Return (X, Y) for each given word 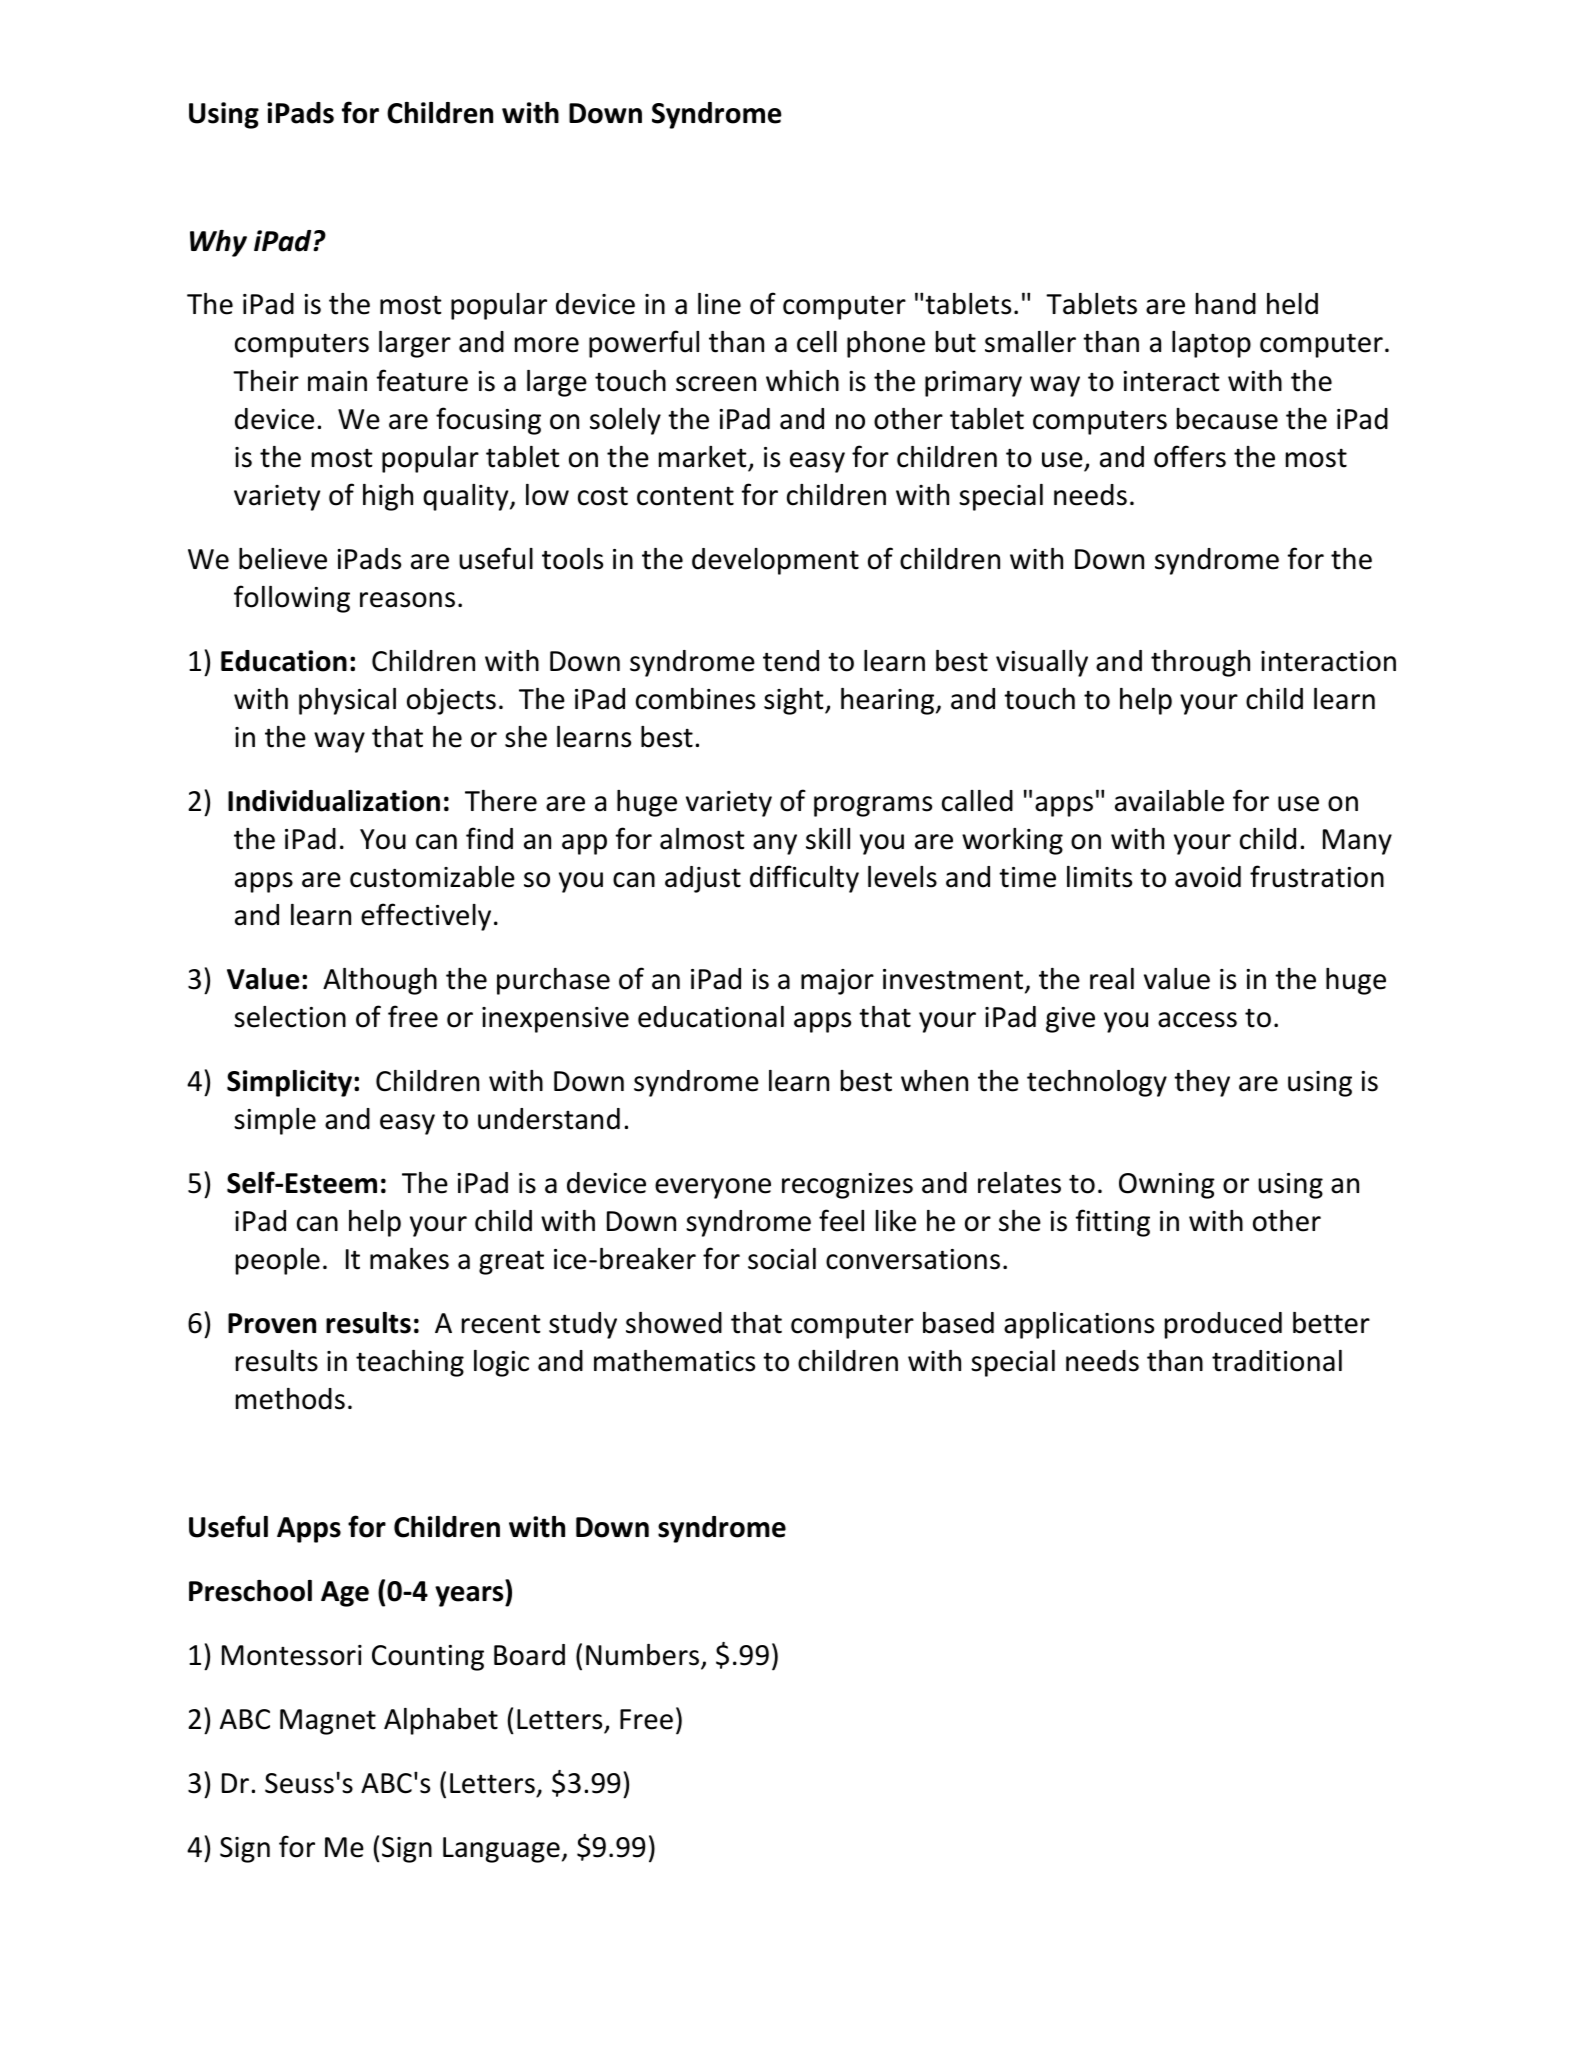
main (337, 381)
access (1197, 1020)
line (719, 304)
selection (290, 1017)
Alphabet (441, 1721)
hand (1226, 304)
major (837, 982)
